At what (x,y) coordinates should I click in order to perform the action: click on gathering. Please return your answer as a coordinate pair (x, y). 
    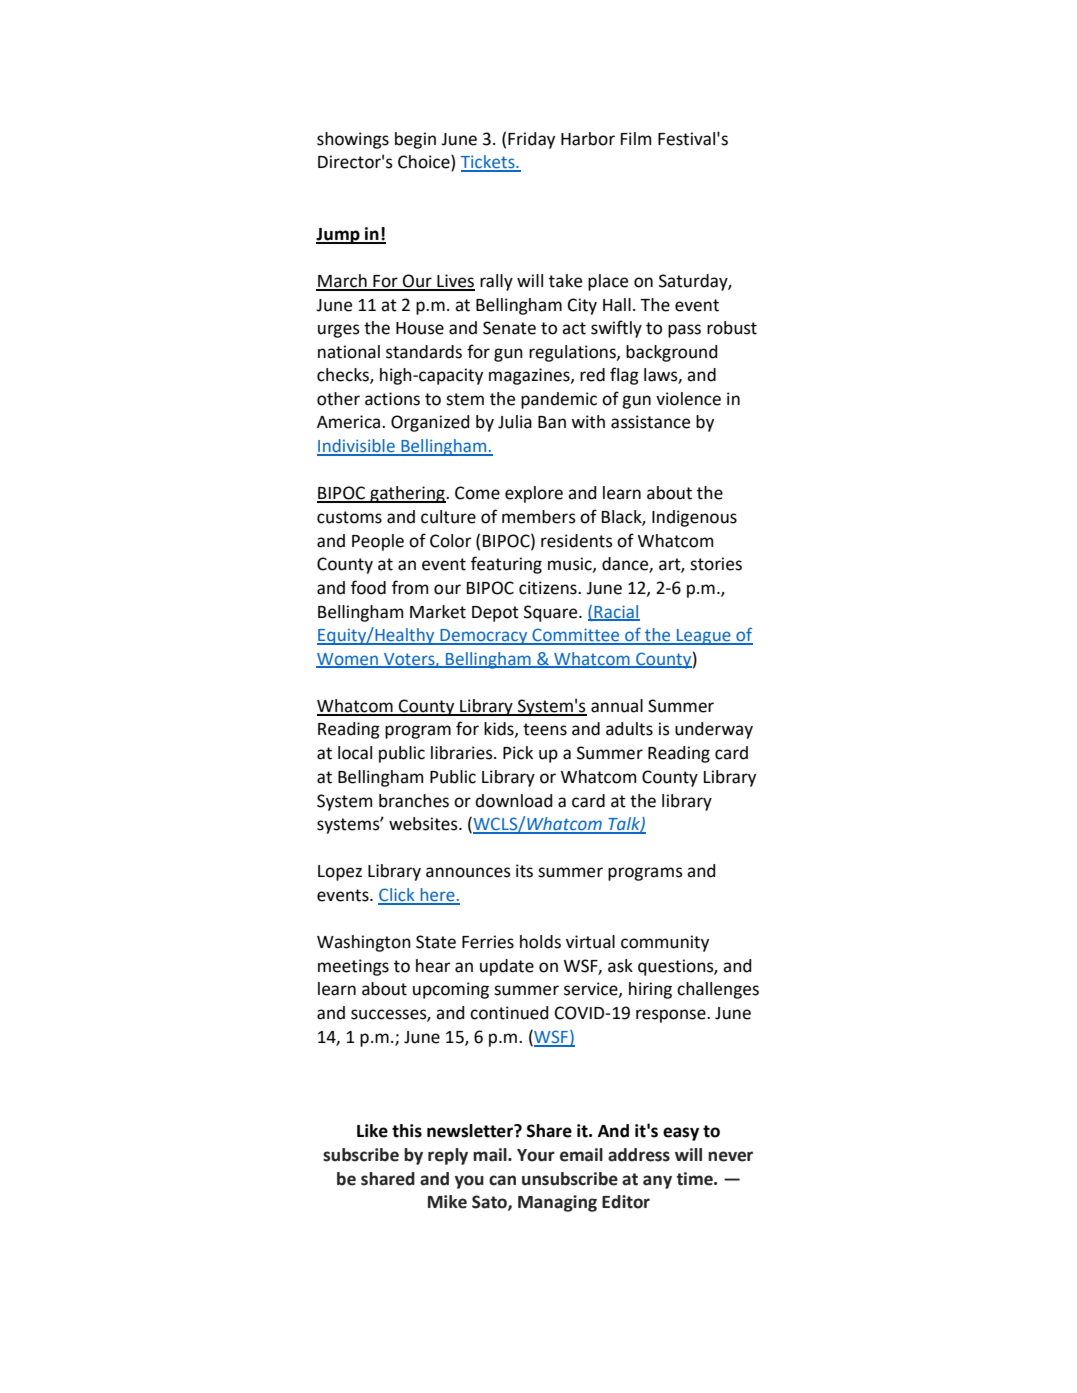
    Looking at the image, I should click on (407, 494).
